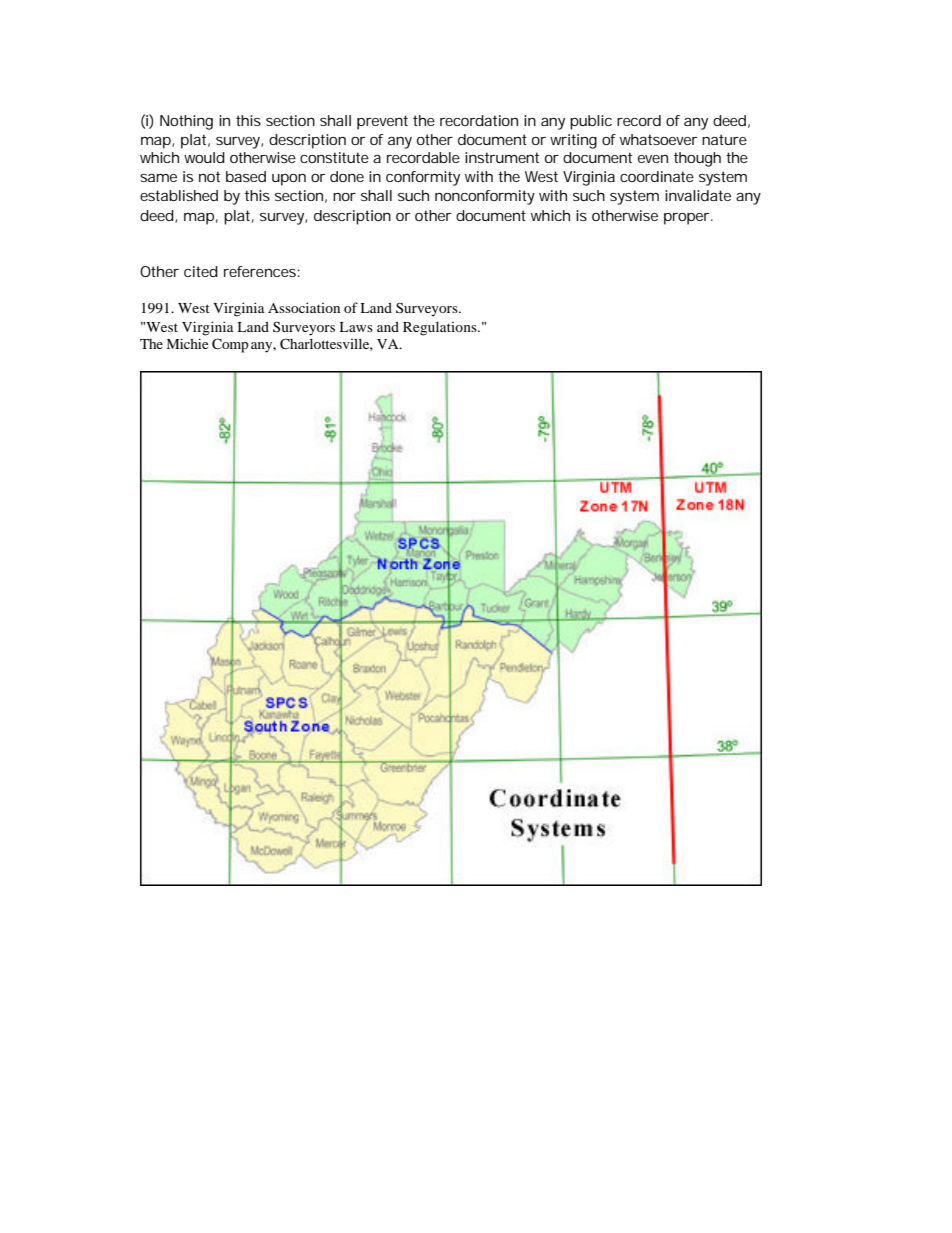 The image size is (952, 1233). Describe the element at coordinates (658, 139) in the screenshot. I see `whatsoever` at that location.
